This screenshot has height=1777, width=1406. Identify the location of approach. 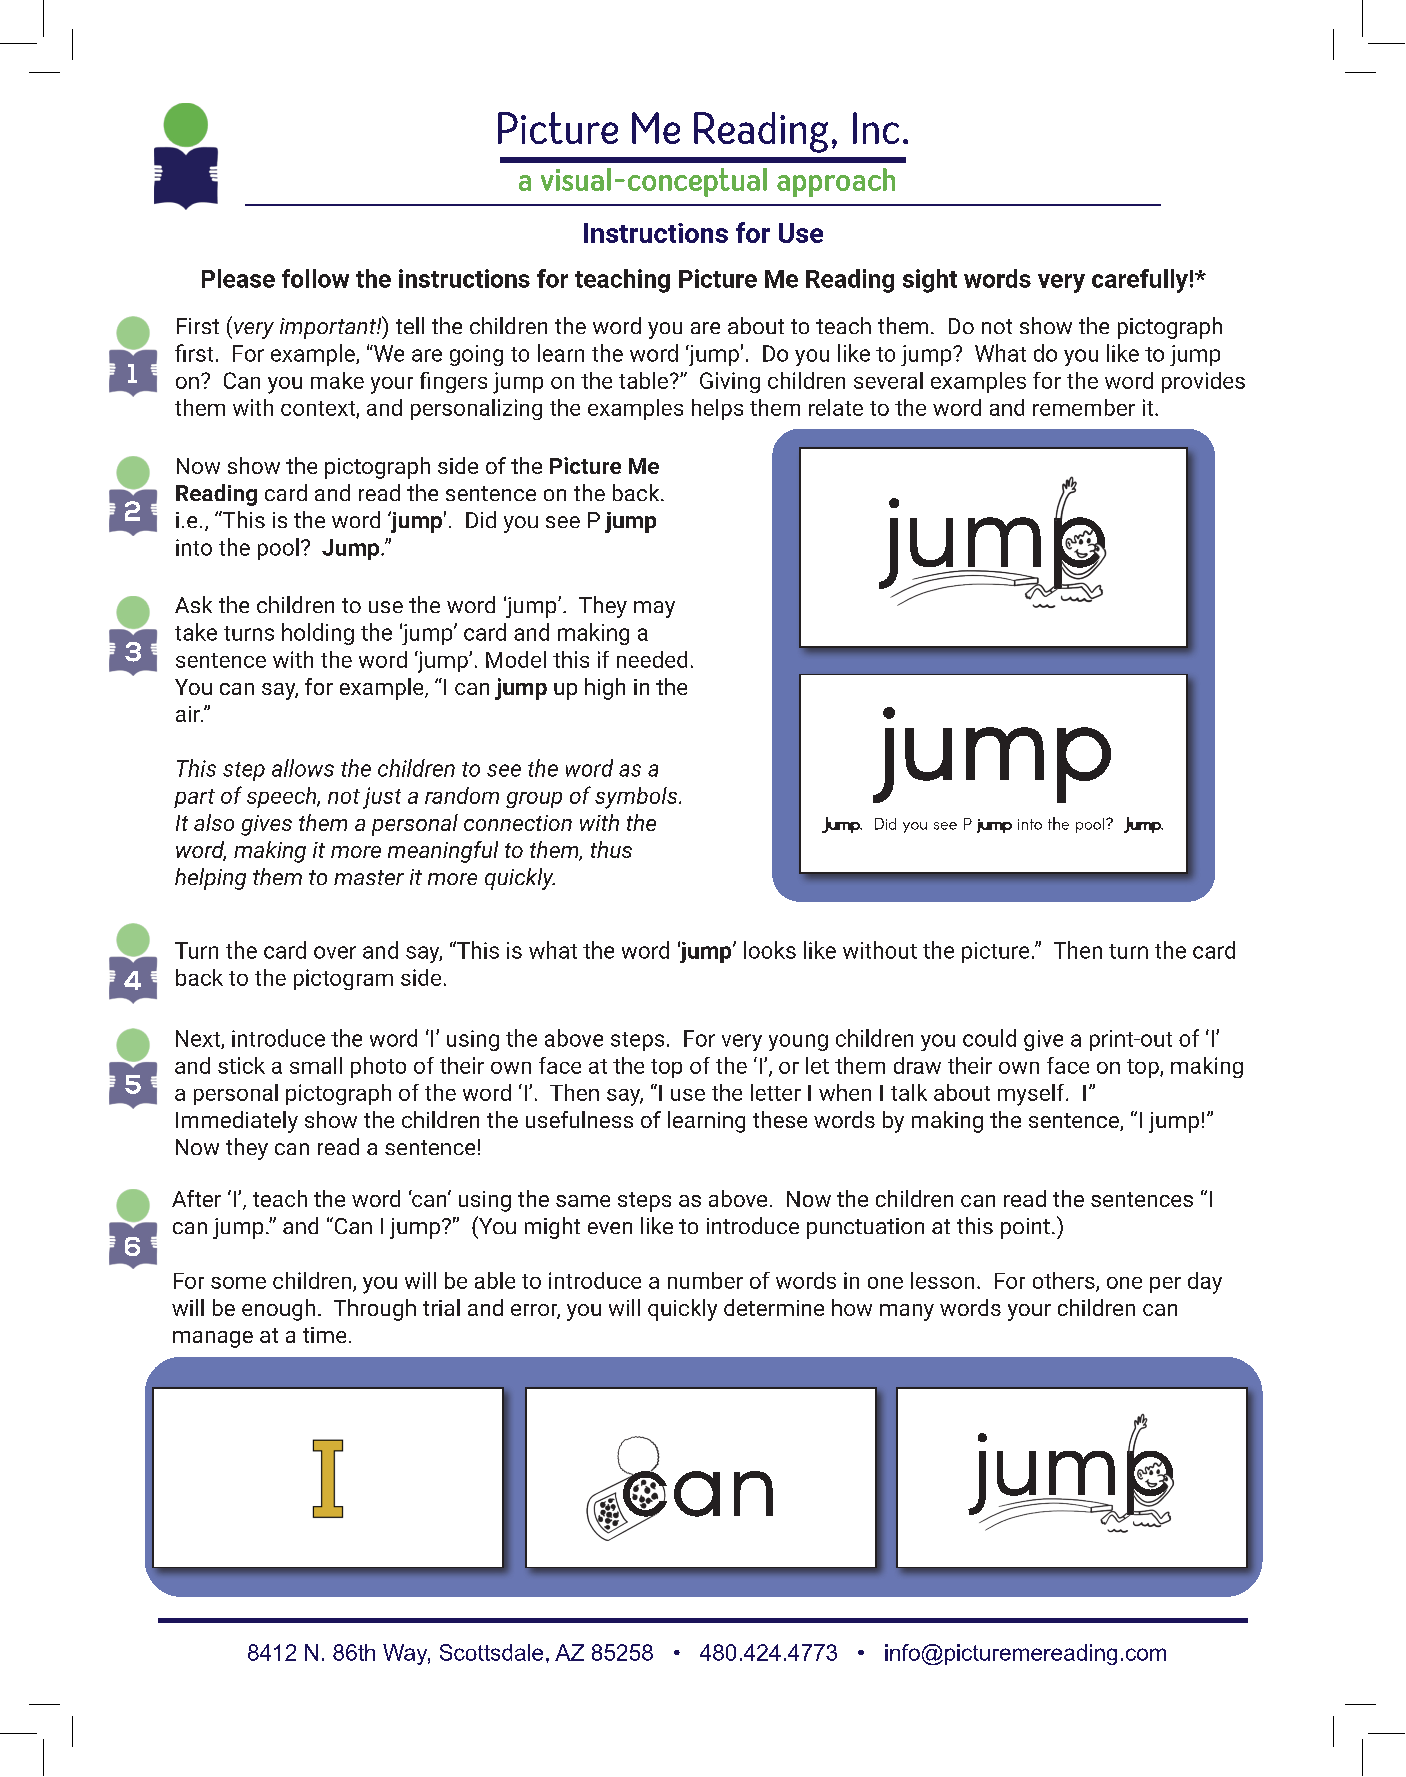
(836, 182).
